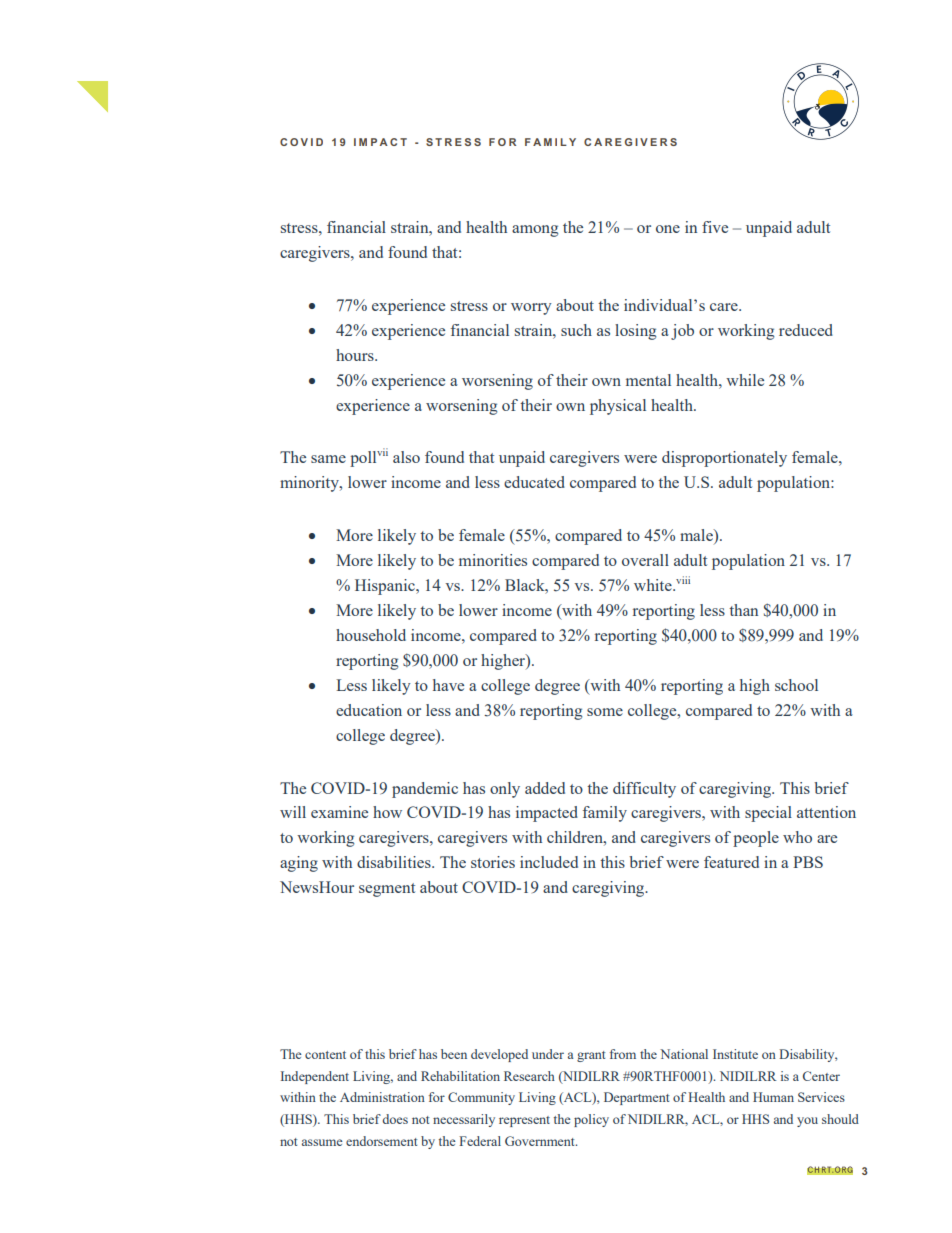 This image has width=952, height=1233. What do you see at coordinates (382, 1097) in the image?
I see `Administration` at bounding box center [382, 1097].
